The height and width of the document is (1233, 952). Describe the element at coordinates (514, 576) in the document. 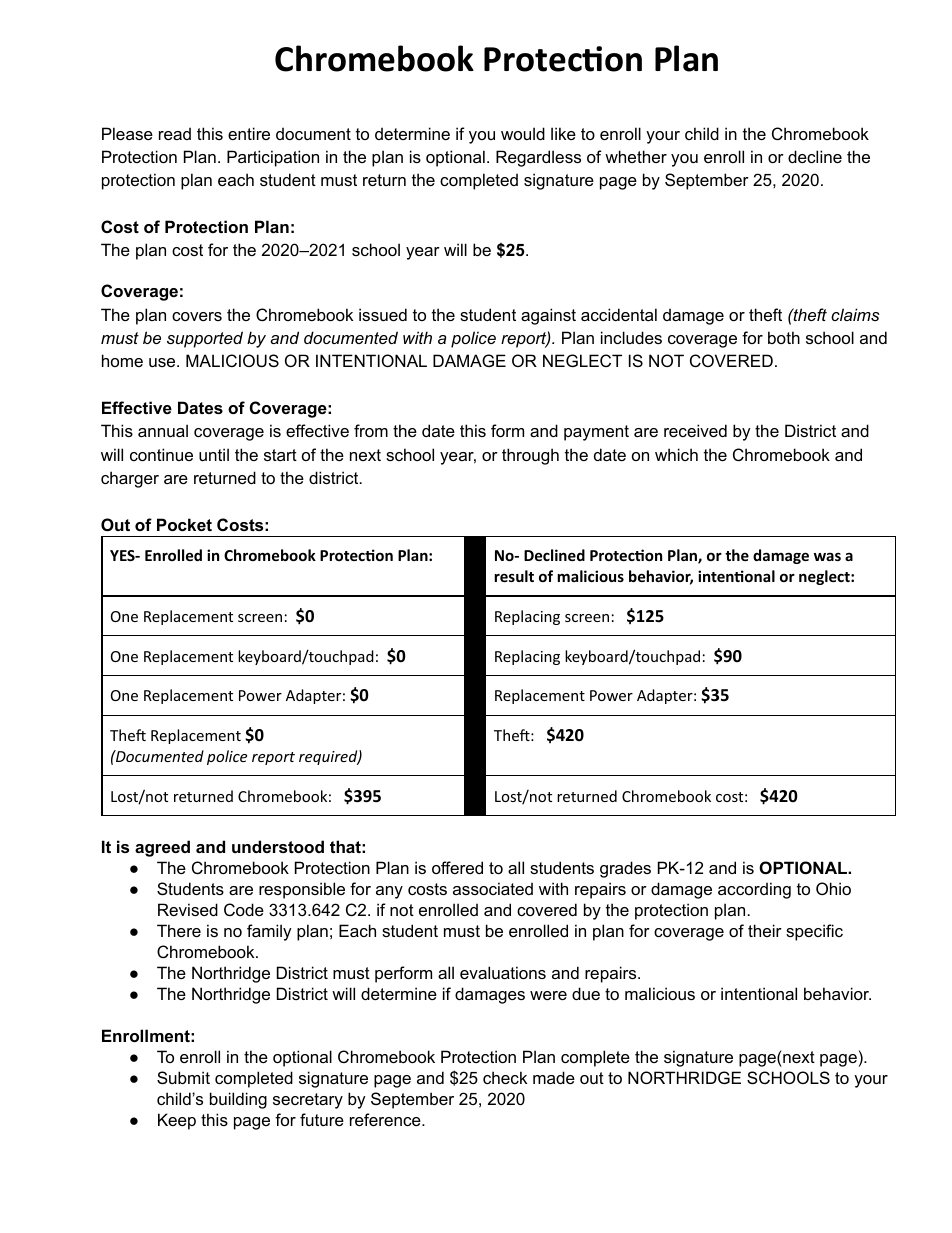

I see `result` at that location.
